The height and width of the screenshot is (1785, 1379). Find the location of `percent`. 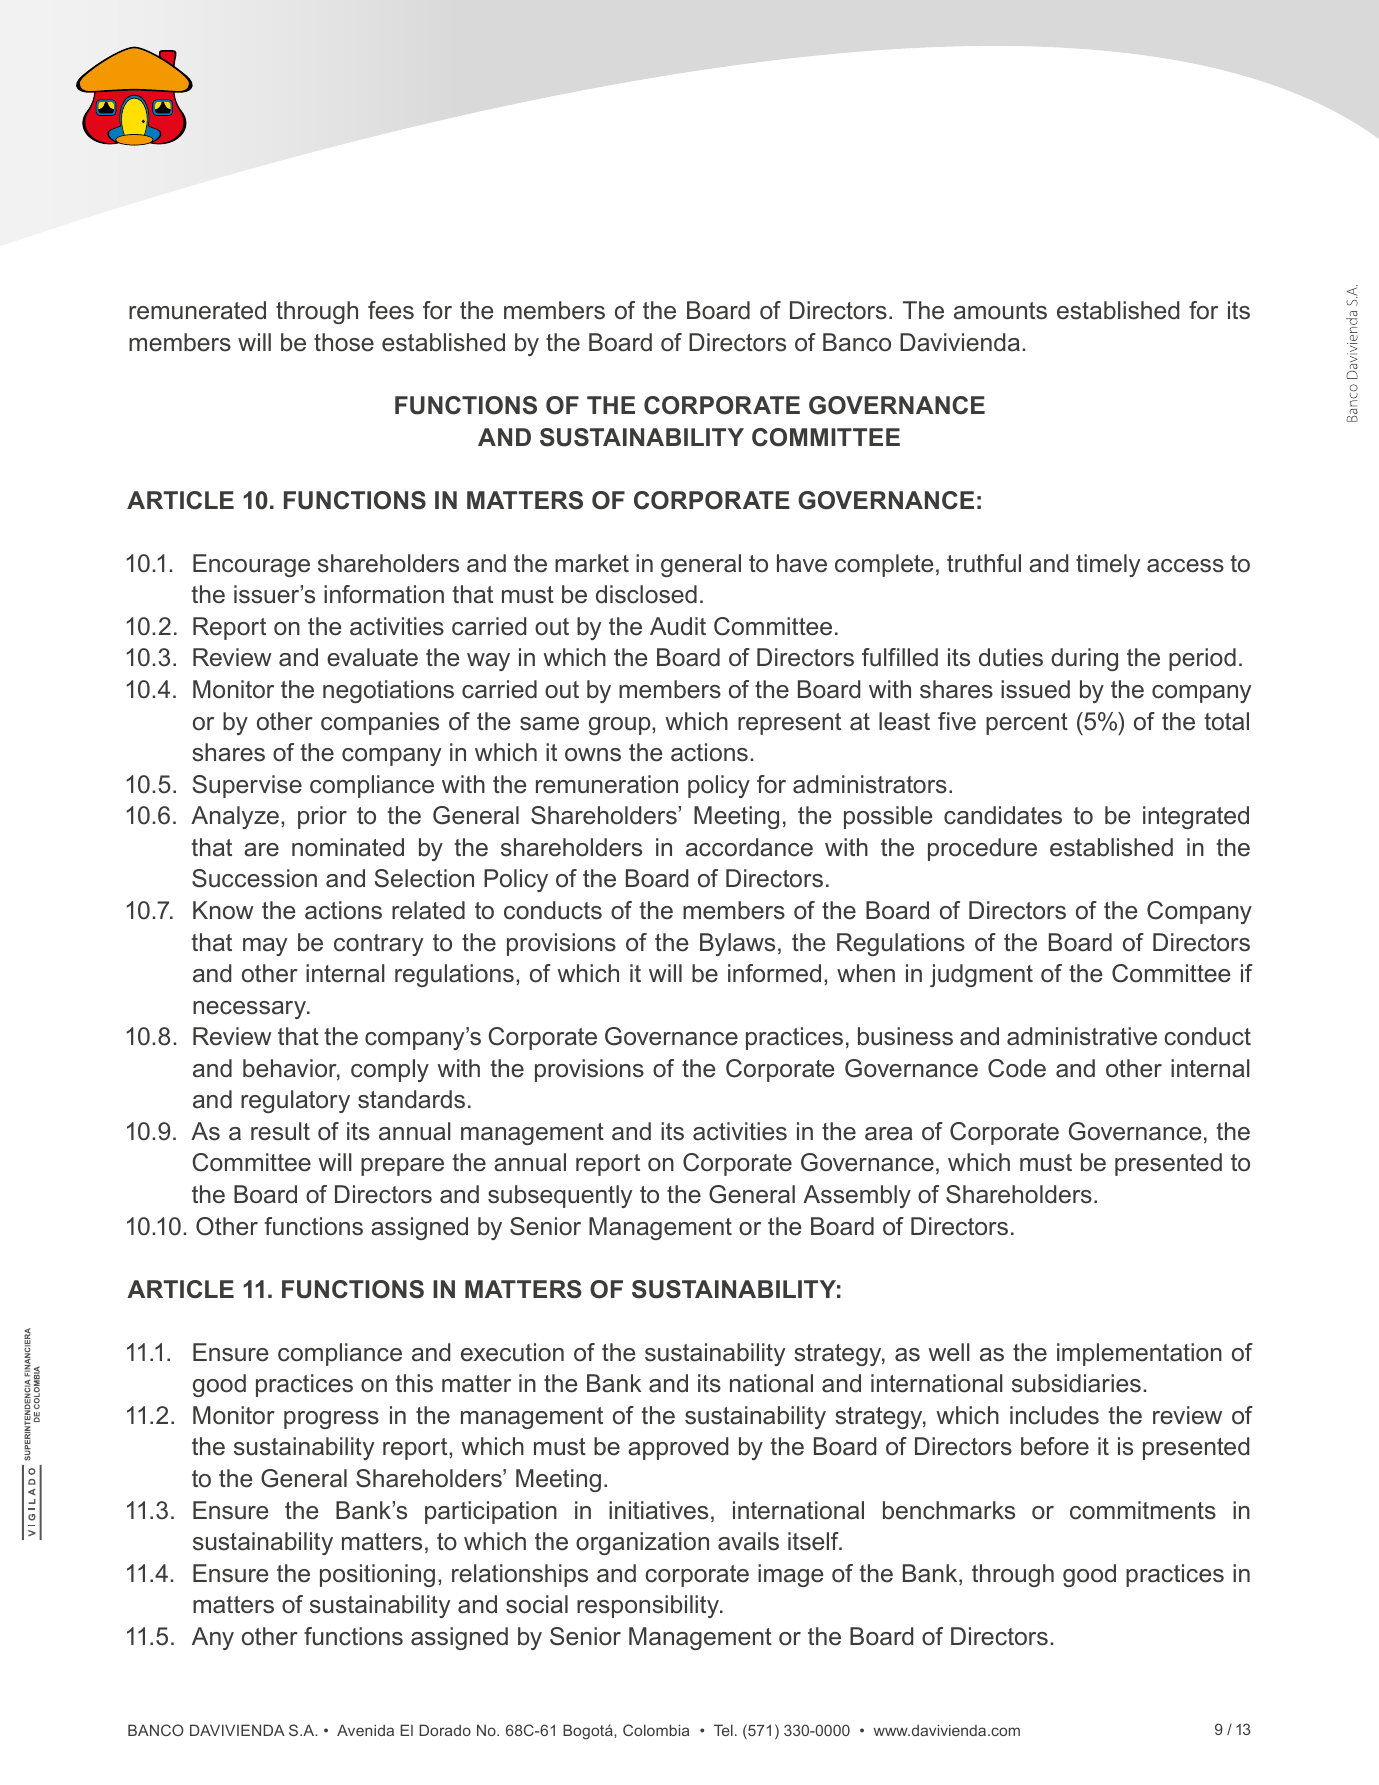

percent is located at coordinates (1027, 724).
